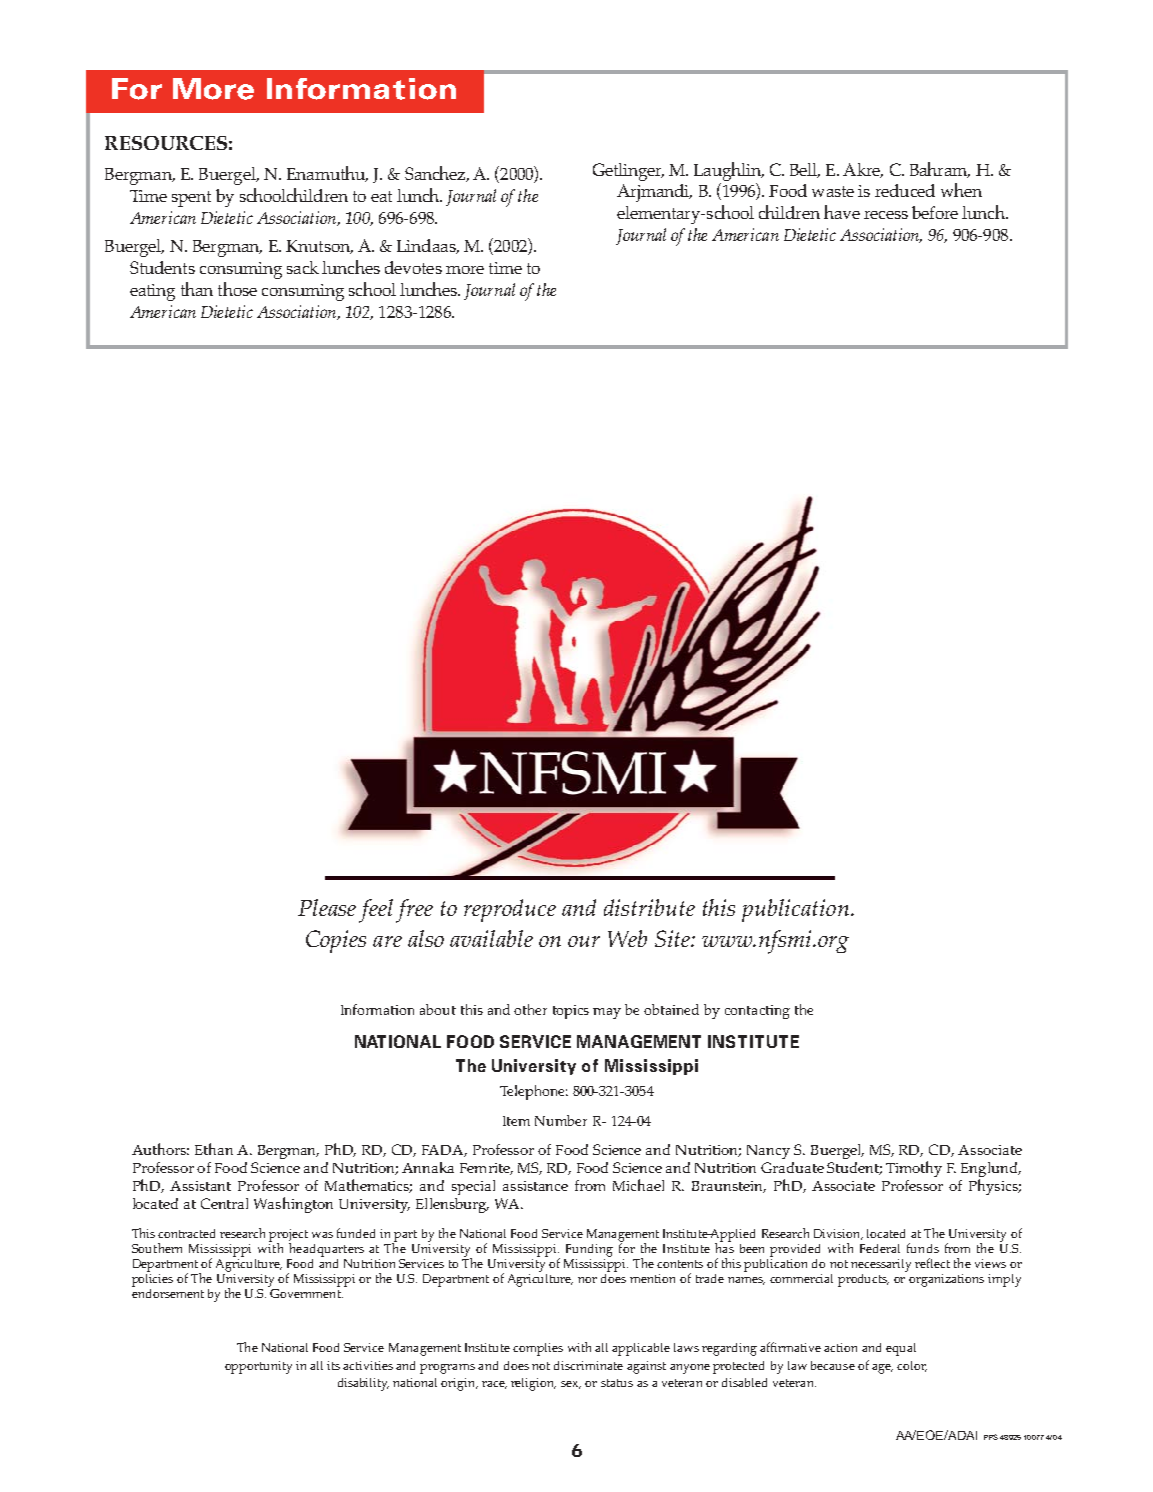  What do you see at coordinates (728, 171) in the page?
I see `Laughlin` at bounding box center [728, 171].
